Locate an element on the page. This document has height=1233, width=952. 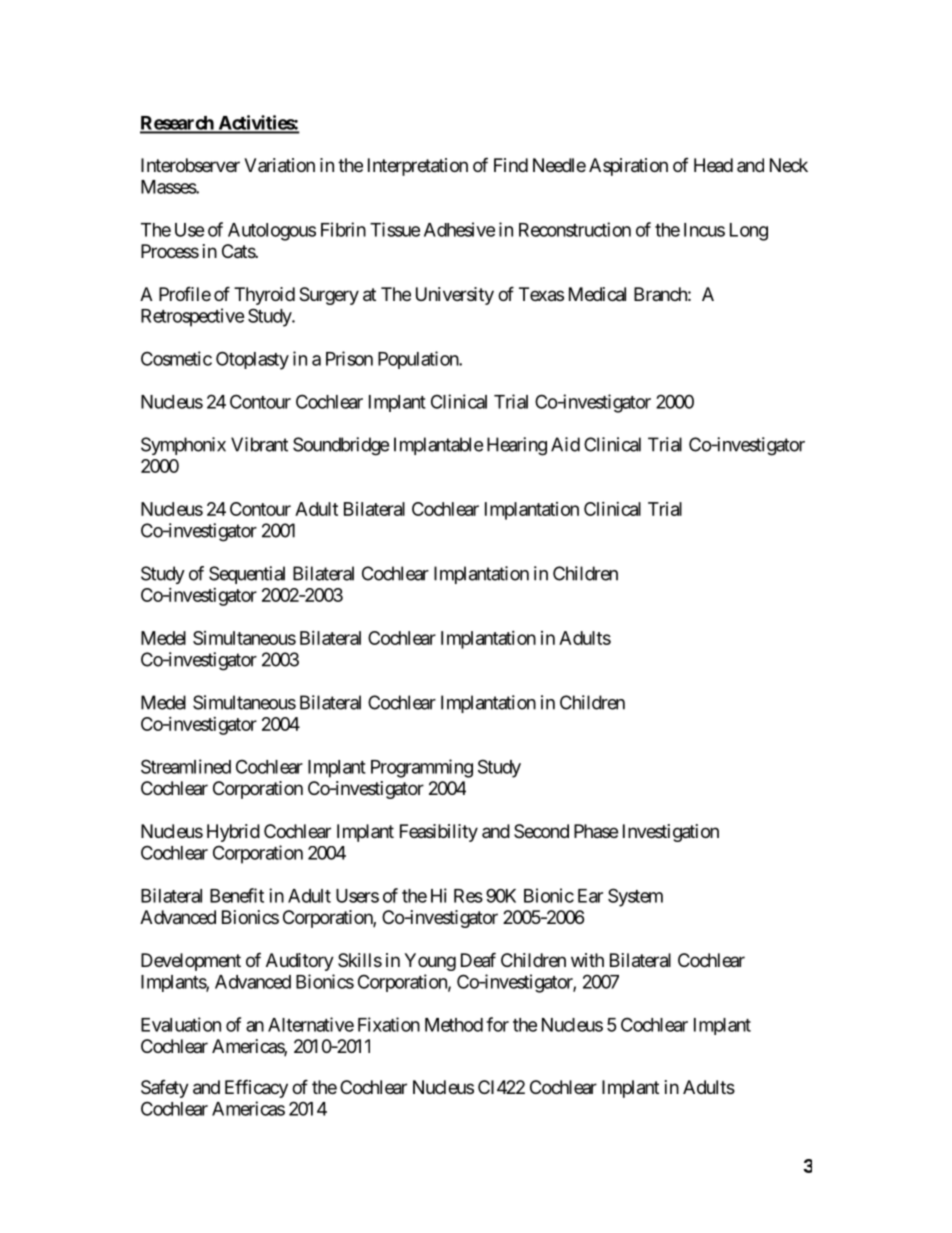
Investigation is located at coordinates (671, 833).
